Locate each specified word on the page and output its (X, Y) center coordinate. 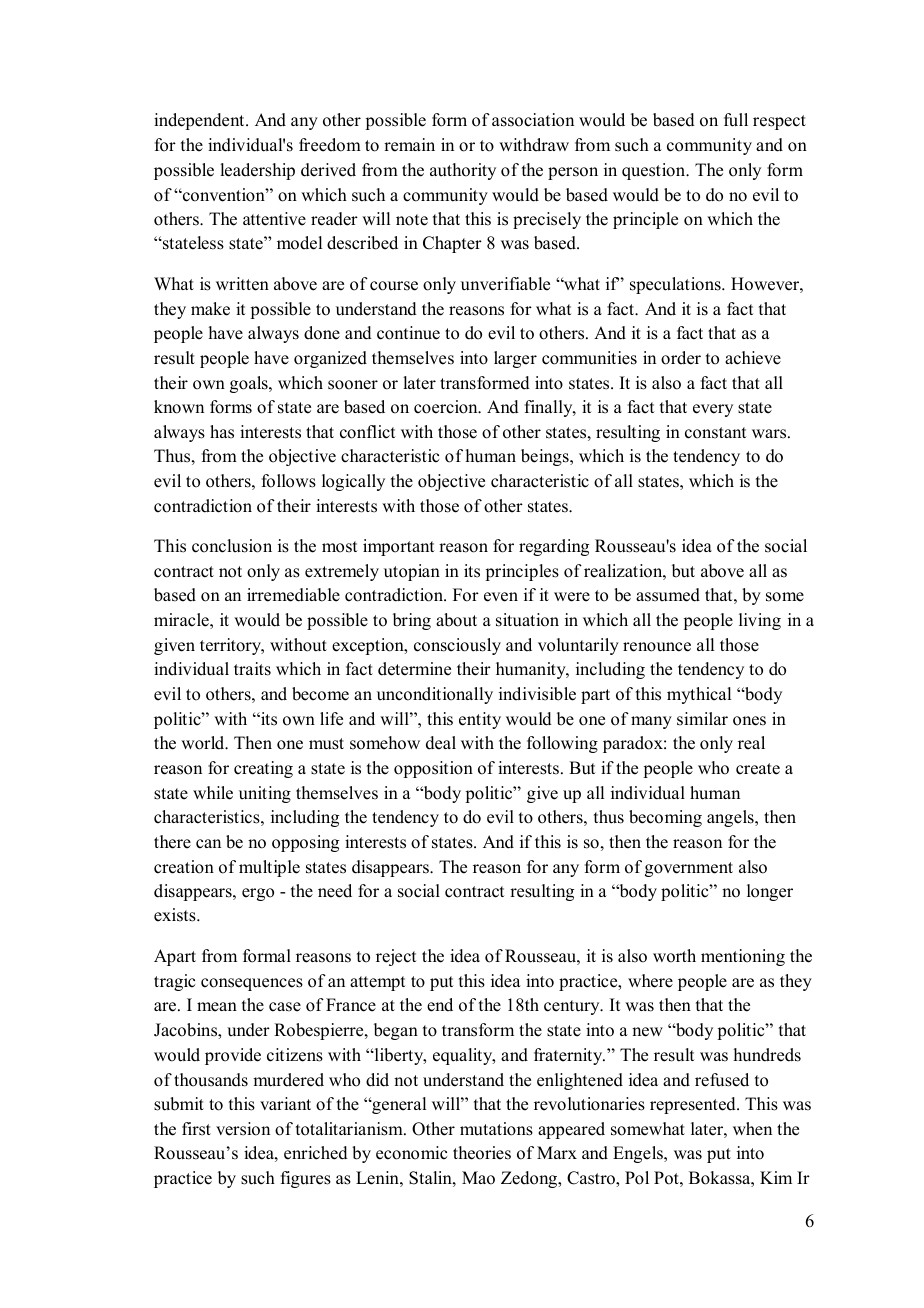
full (736, 120)
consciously (457, 646)
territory (231, 646)
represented (694, 1105)
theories (482, 1153)
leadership (257, 171)
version (243, 1129)
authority (463, 171)
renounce (657, 647)
